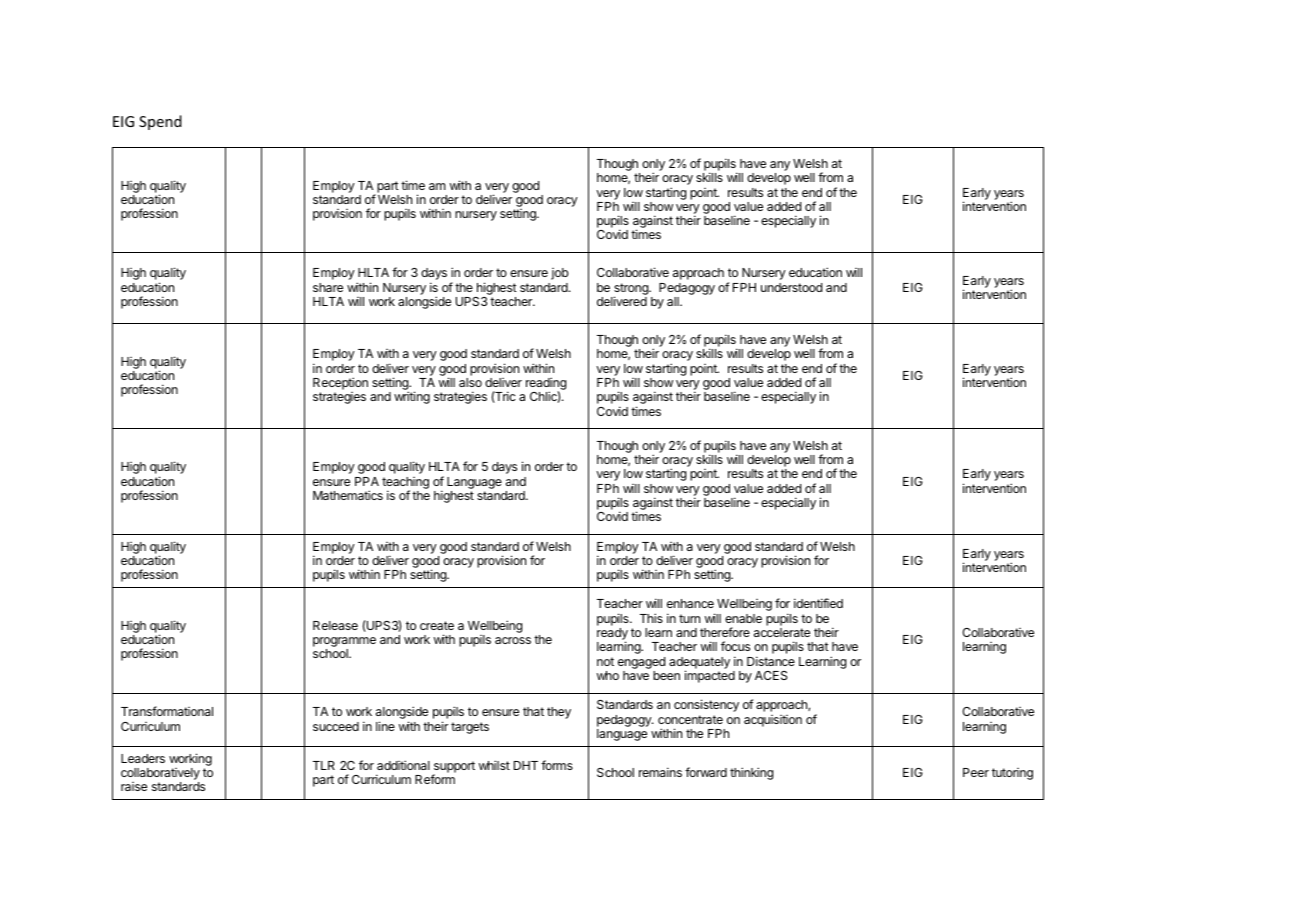 Image resolution: width=1308 pixels, height=924 pixels. What do you see at coordinates (791, 287) in the document?
I see `understood` at bounding box center [791, 287].
